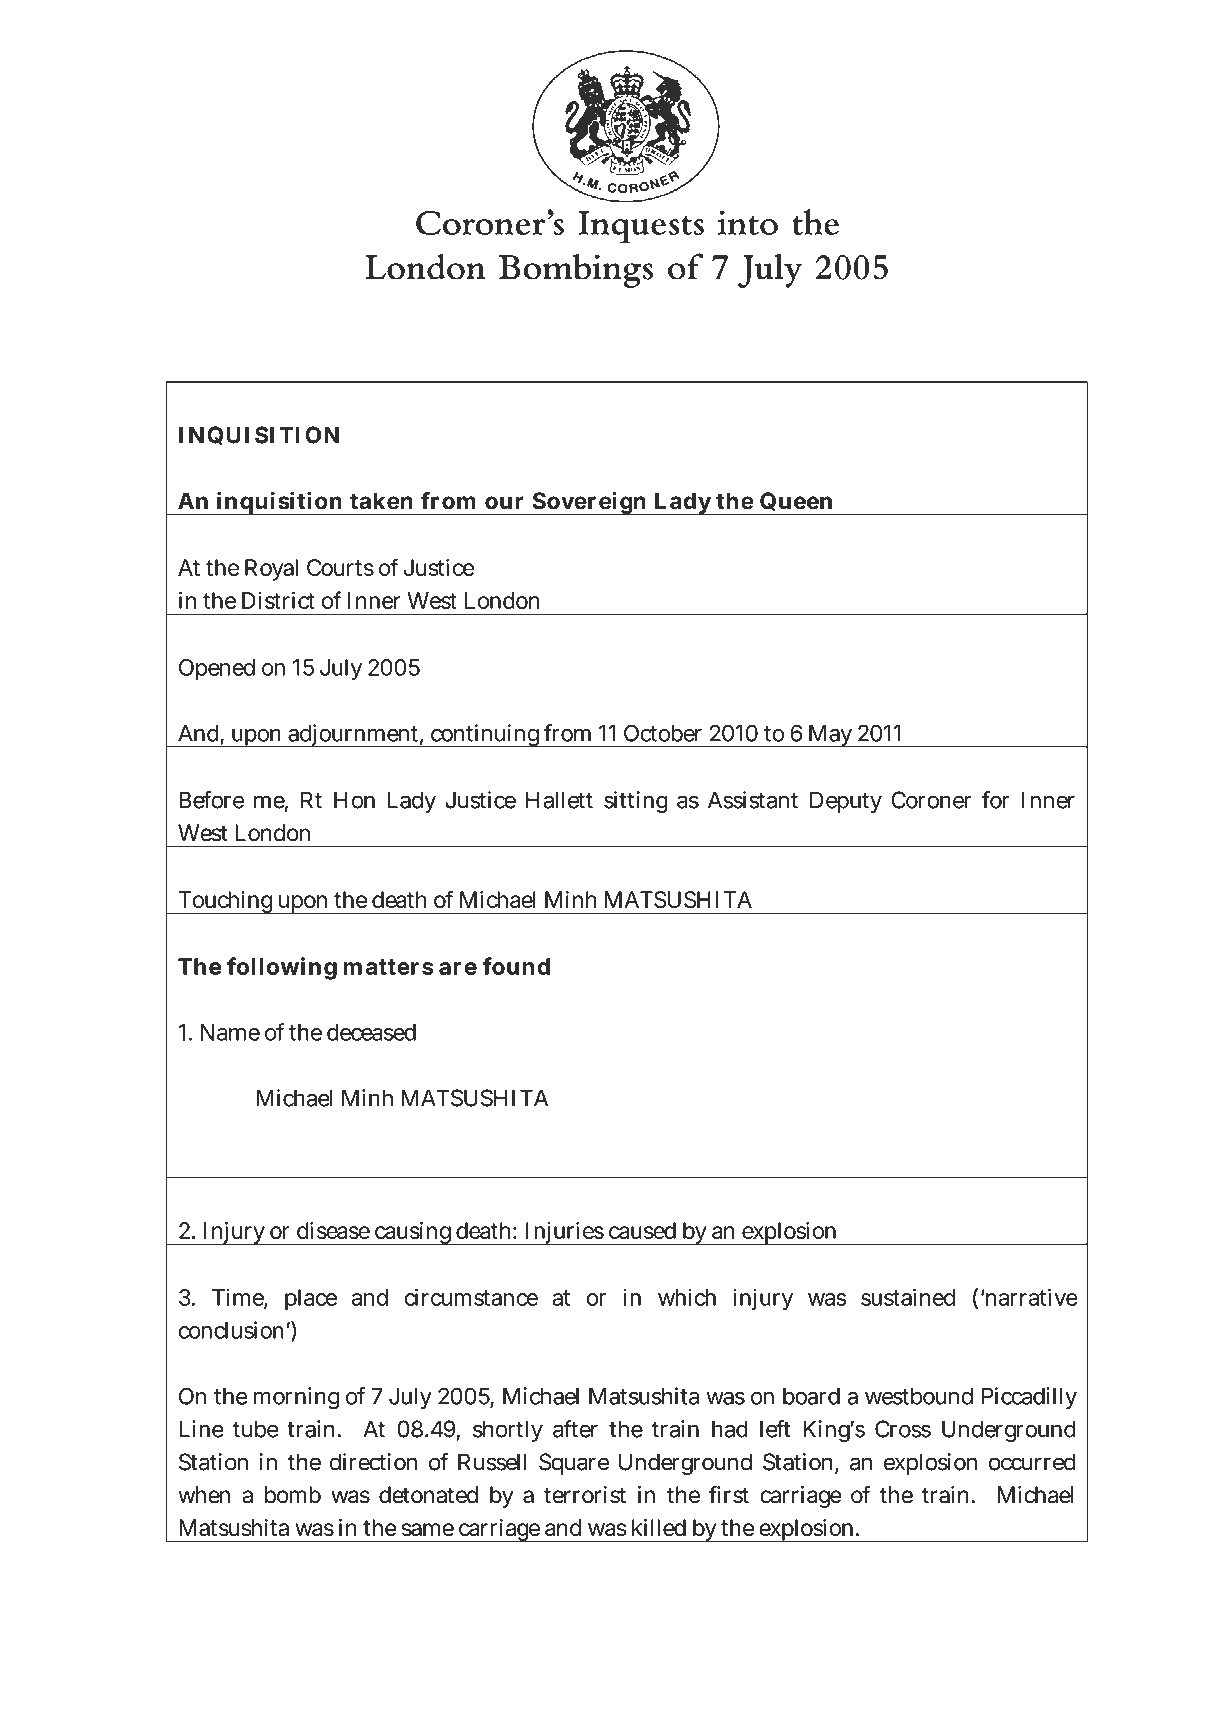  Describe the element at coordinates (585, 1495) in the image. I see `terrorist` at that location.
